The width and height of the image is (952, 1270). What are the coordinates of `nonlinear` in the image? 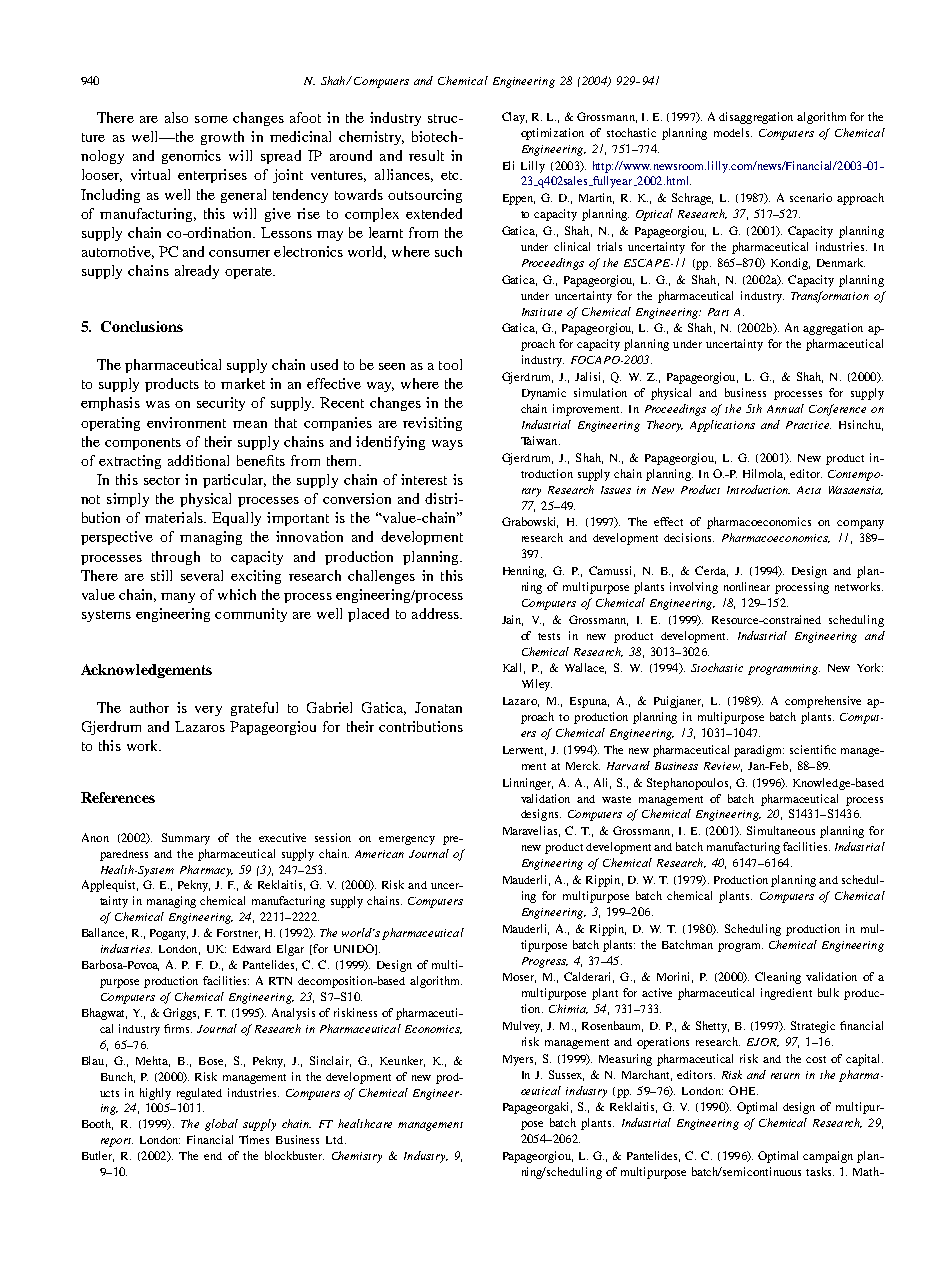 It's located at (747, 586).
